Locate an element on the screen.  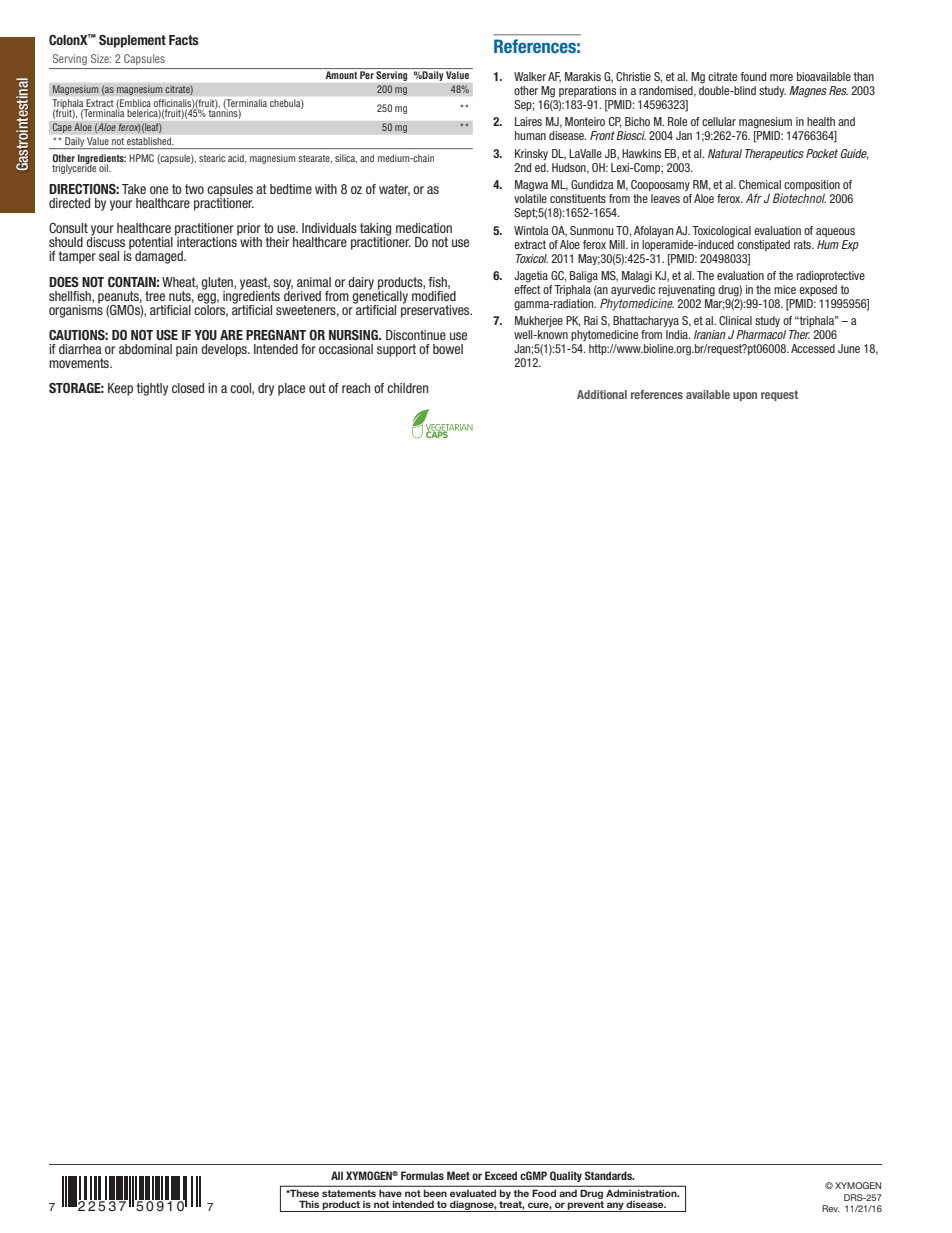
found is located at coordinates (753, 76).
